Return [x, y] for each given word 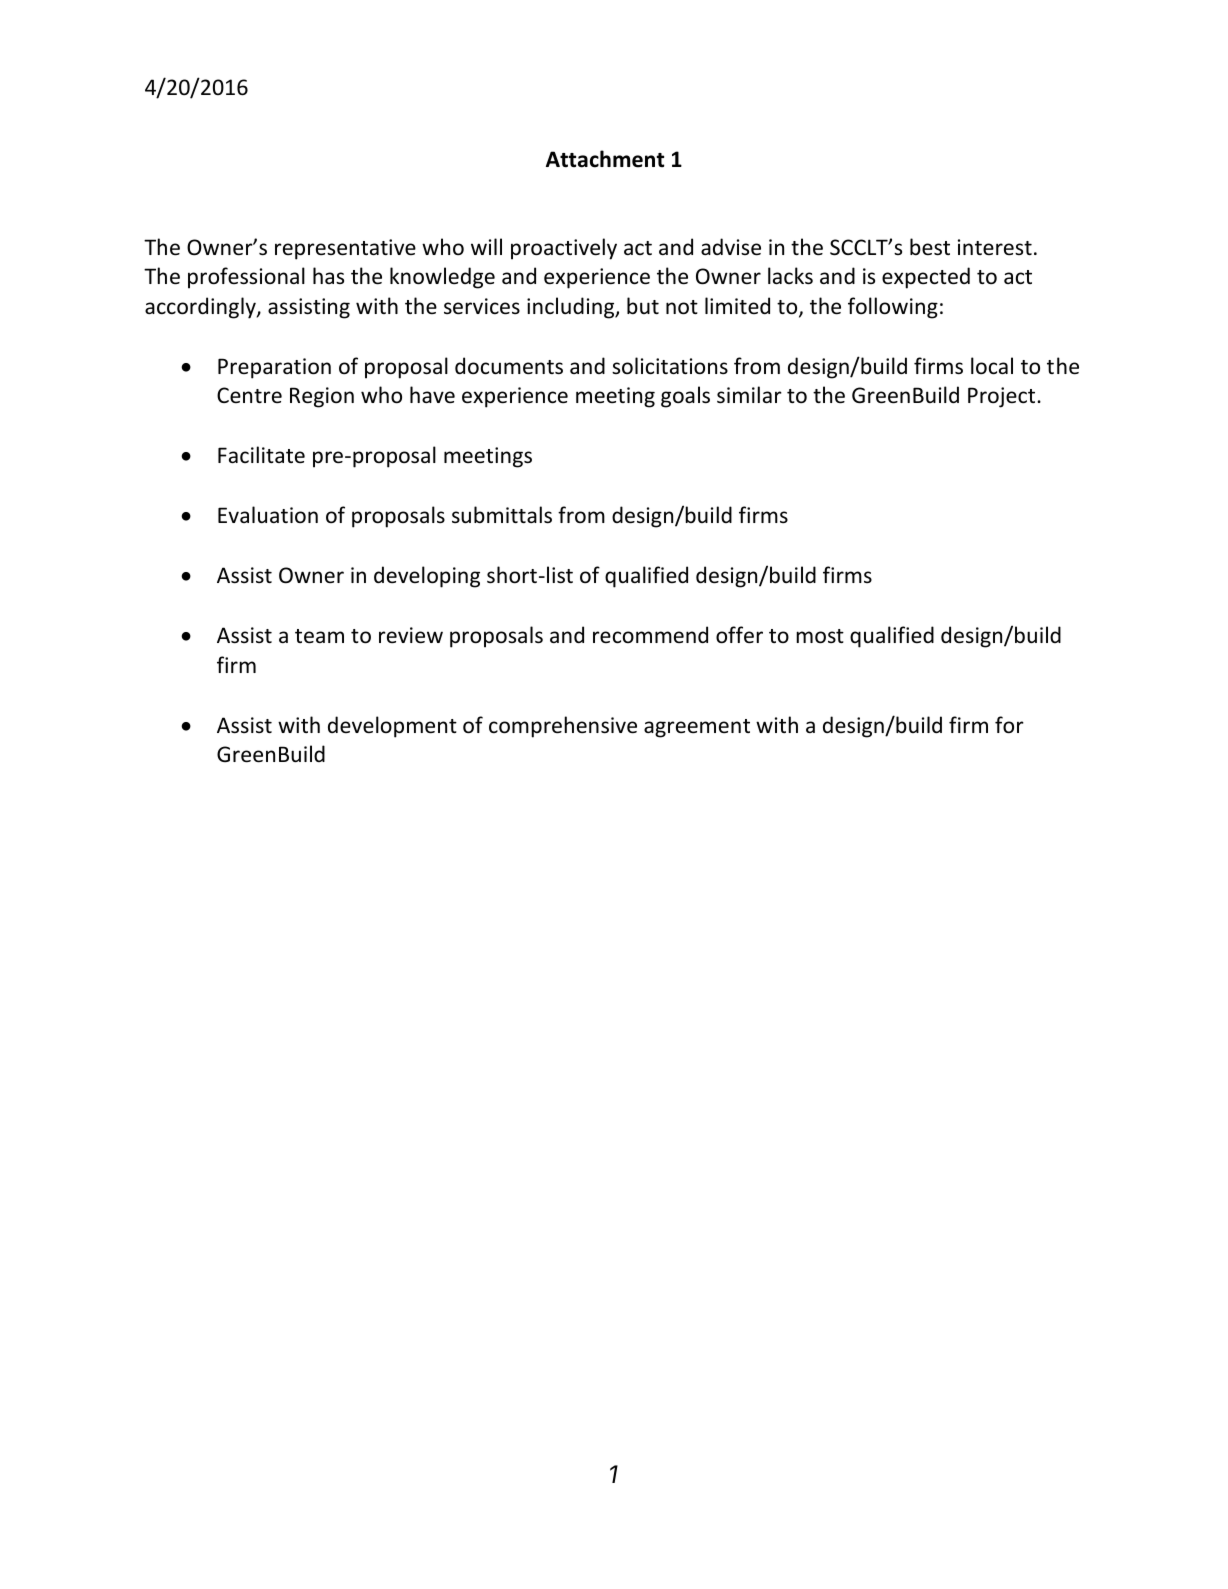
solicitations [670, 366]
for [1009, 725]
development [392, 727]
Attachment [605, 159]
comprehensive [563, 727]
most [820, 636]
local [992, 366]
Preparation [274, 368]
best [930, 247]
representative [345, 249]
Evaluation [268, 515]
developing [427, 577]
